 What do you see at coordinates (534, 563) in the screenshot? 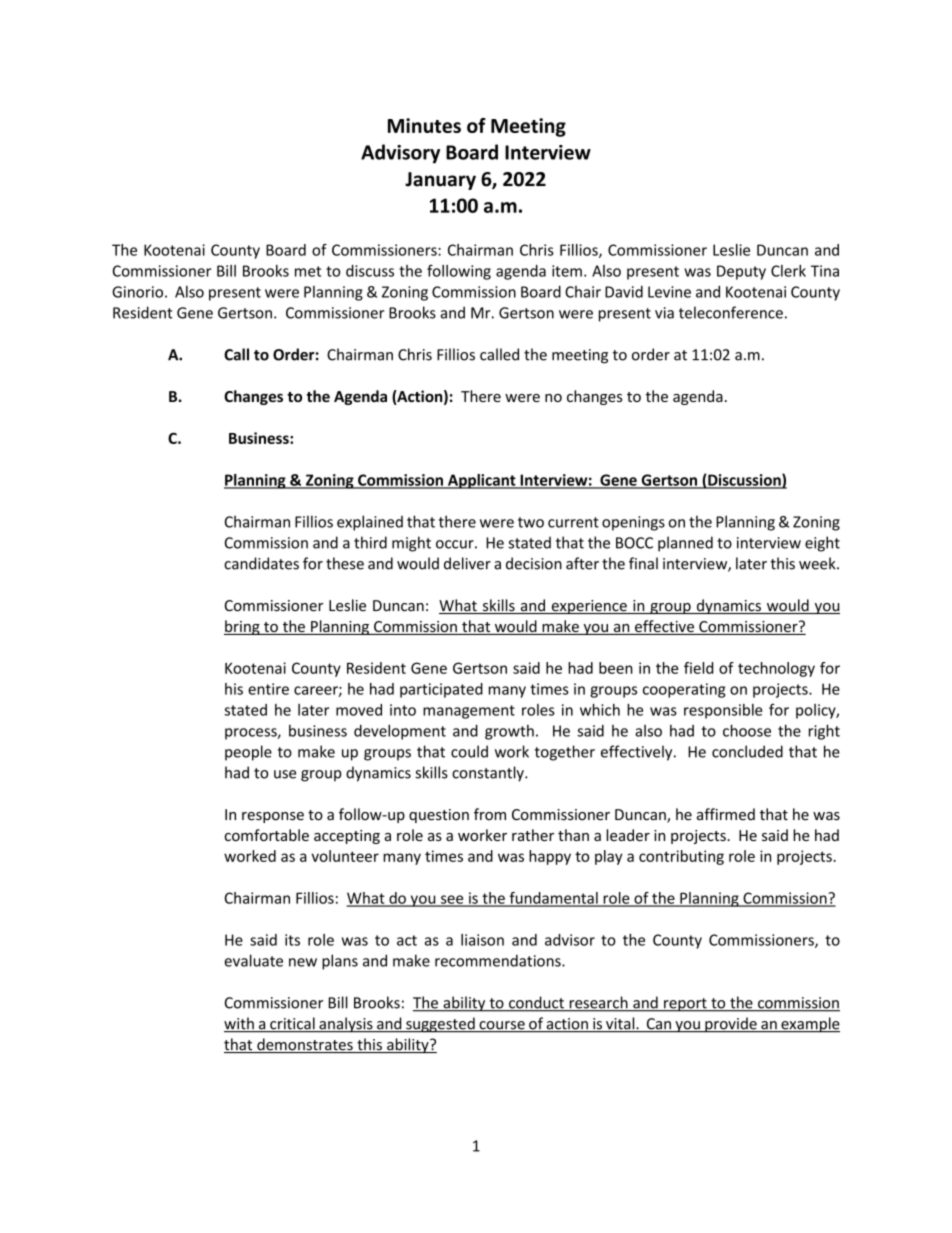
I see `decision` at bounding box center [534, 563].
